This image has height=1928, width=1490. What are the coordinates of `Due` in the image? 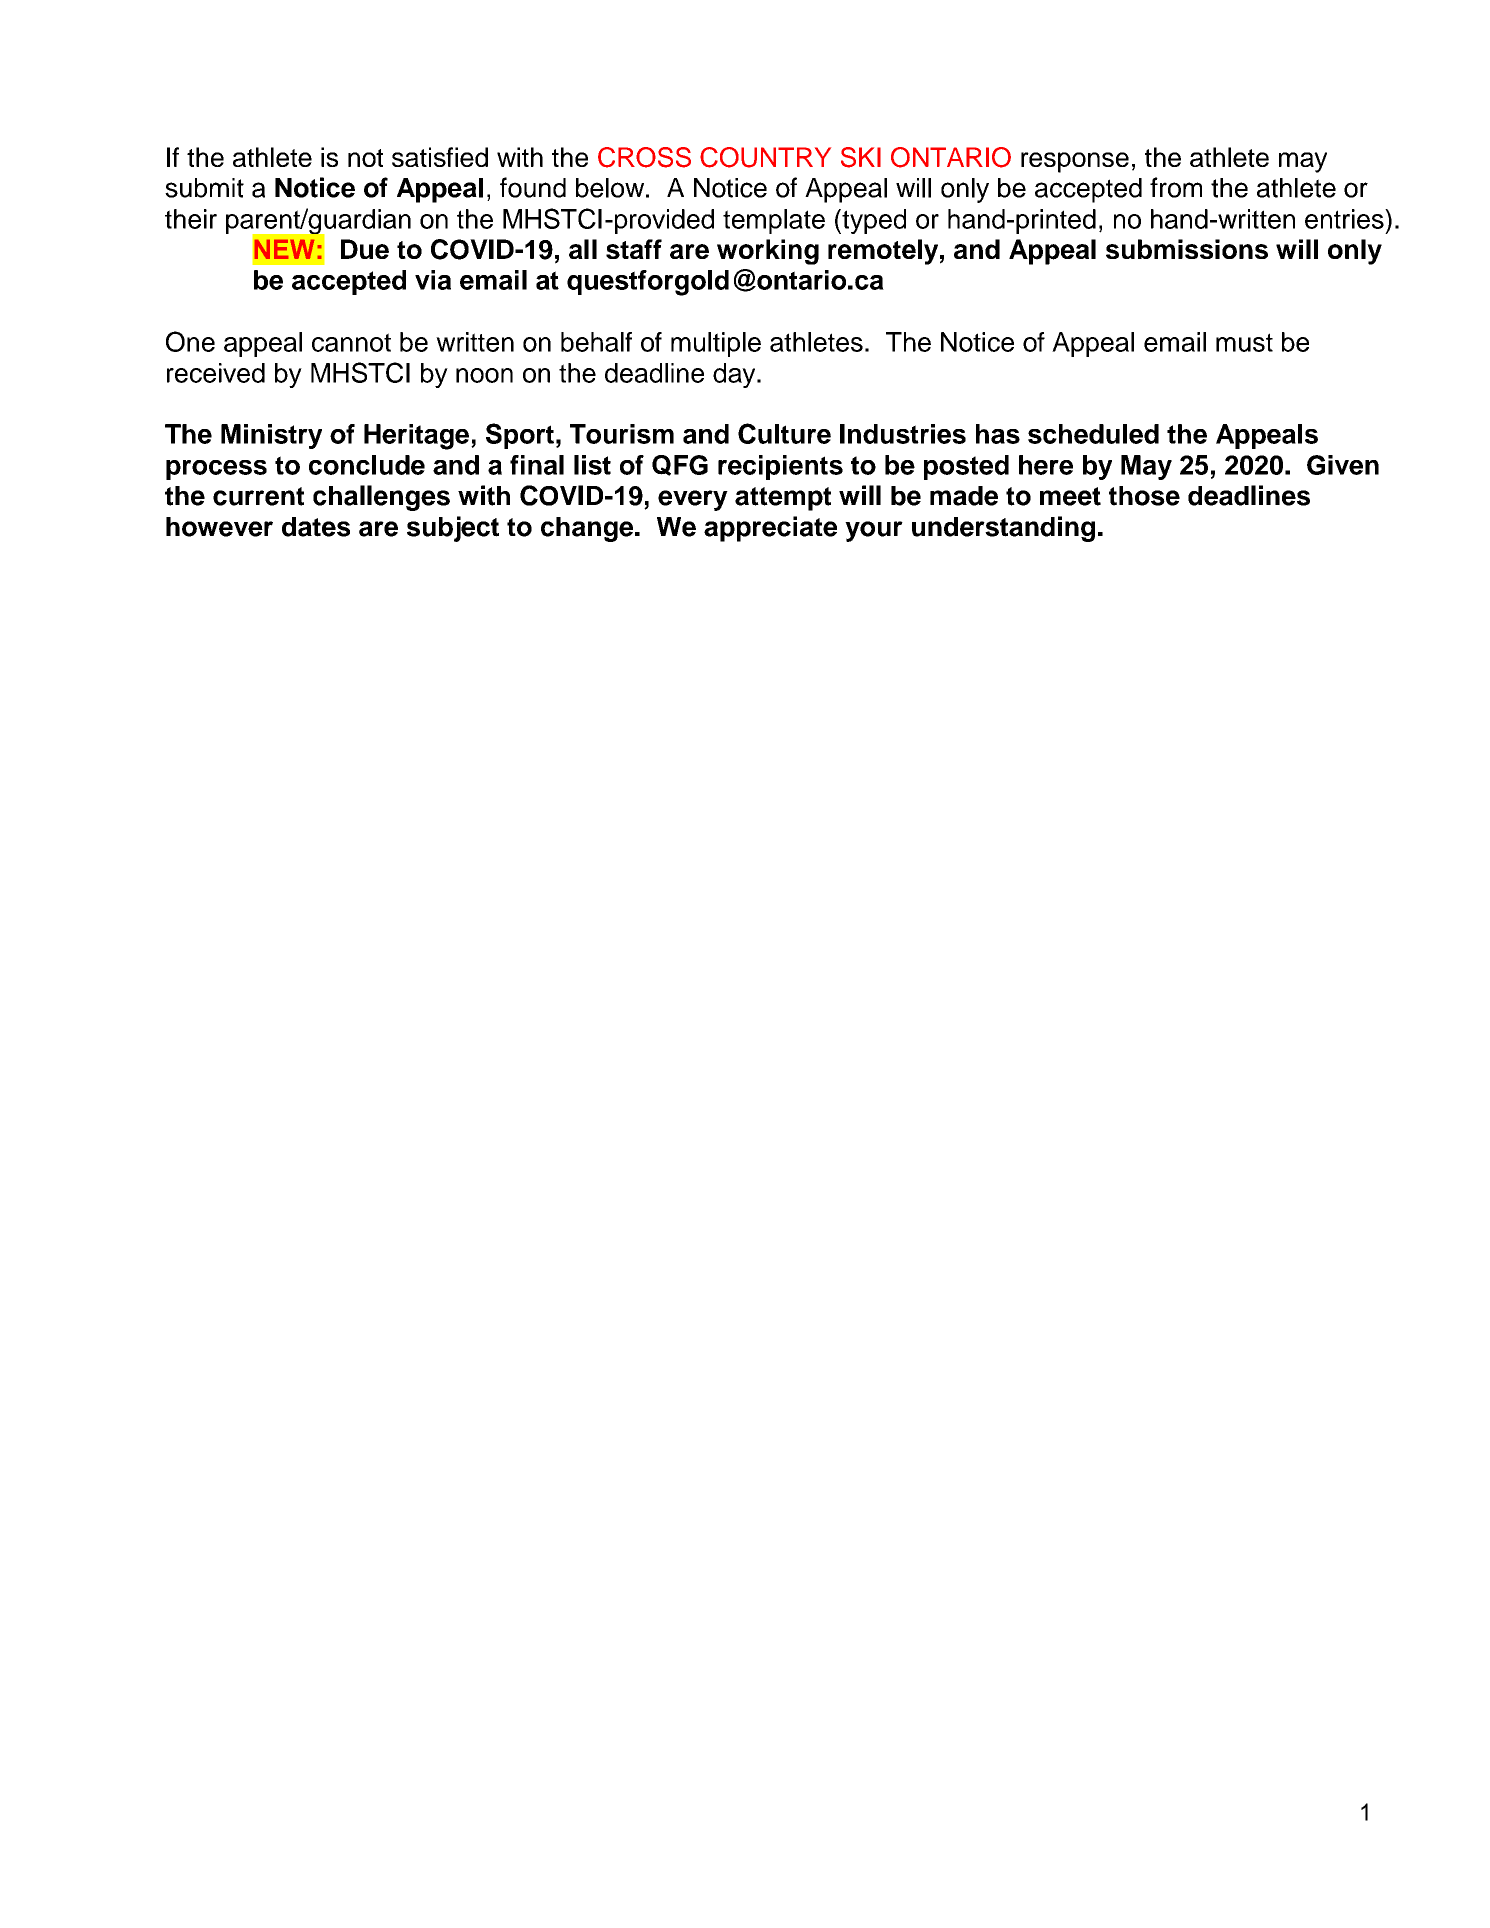 It's located at (365, 249).
